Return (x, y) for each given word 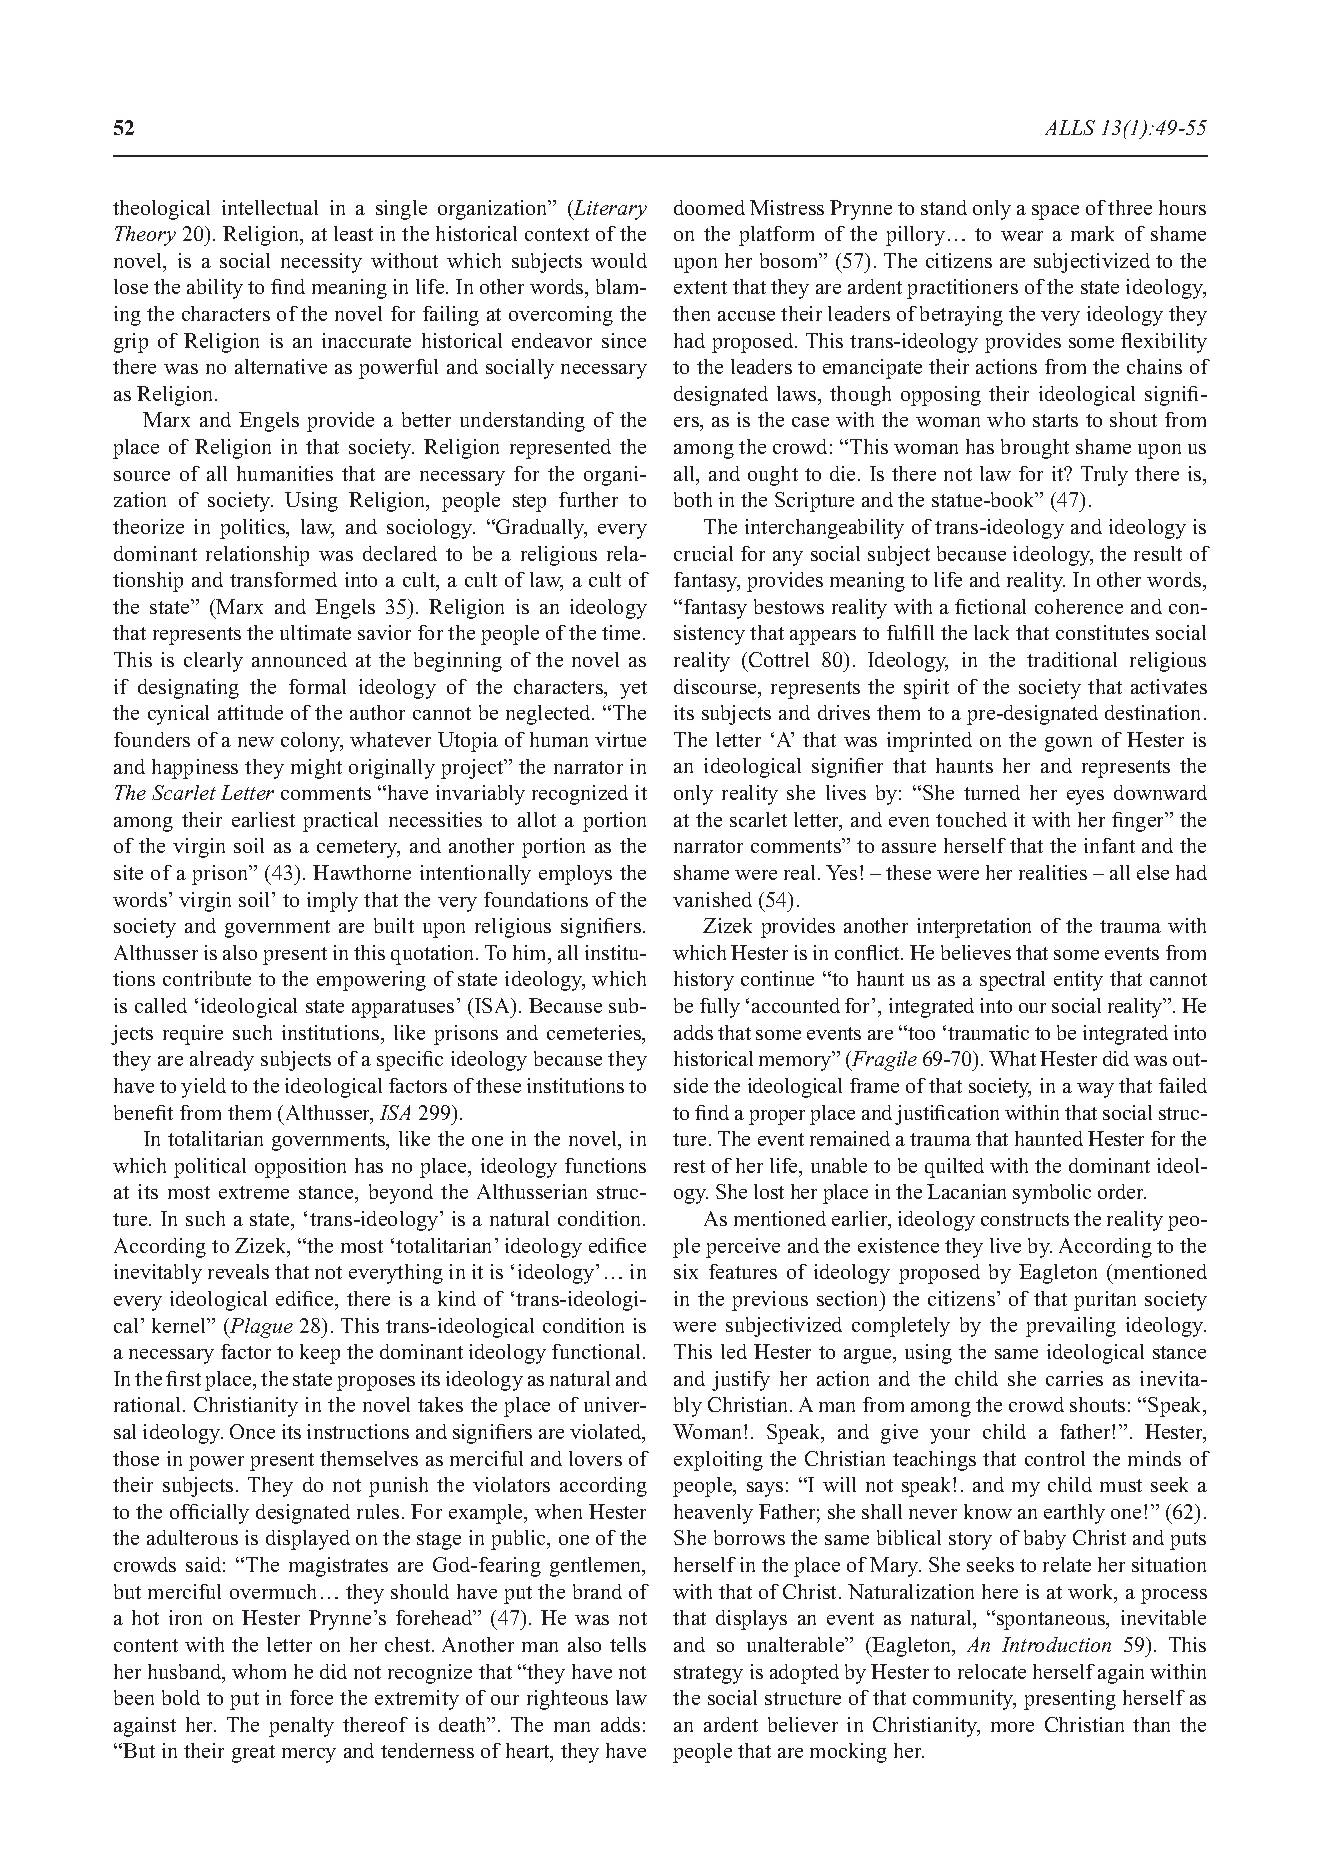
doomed (709, 207)
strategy (708, 1675)
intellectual (270, 207)
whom (259, 1671)
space (1055, 212)
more (1012, 1727)
